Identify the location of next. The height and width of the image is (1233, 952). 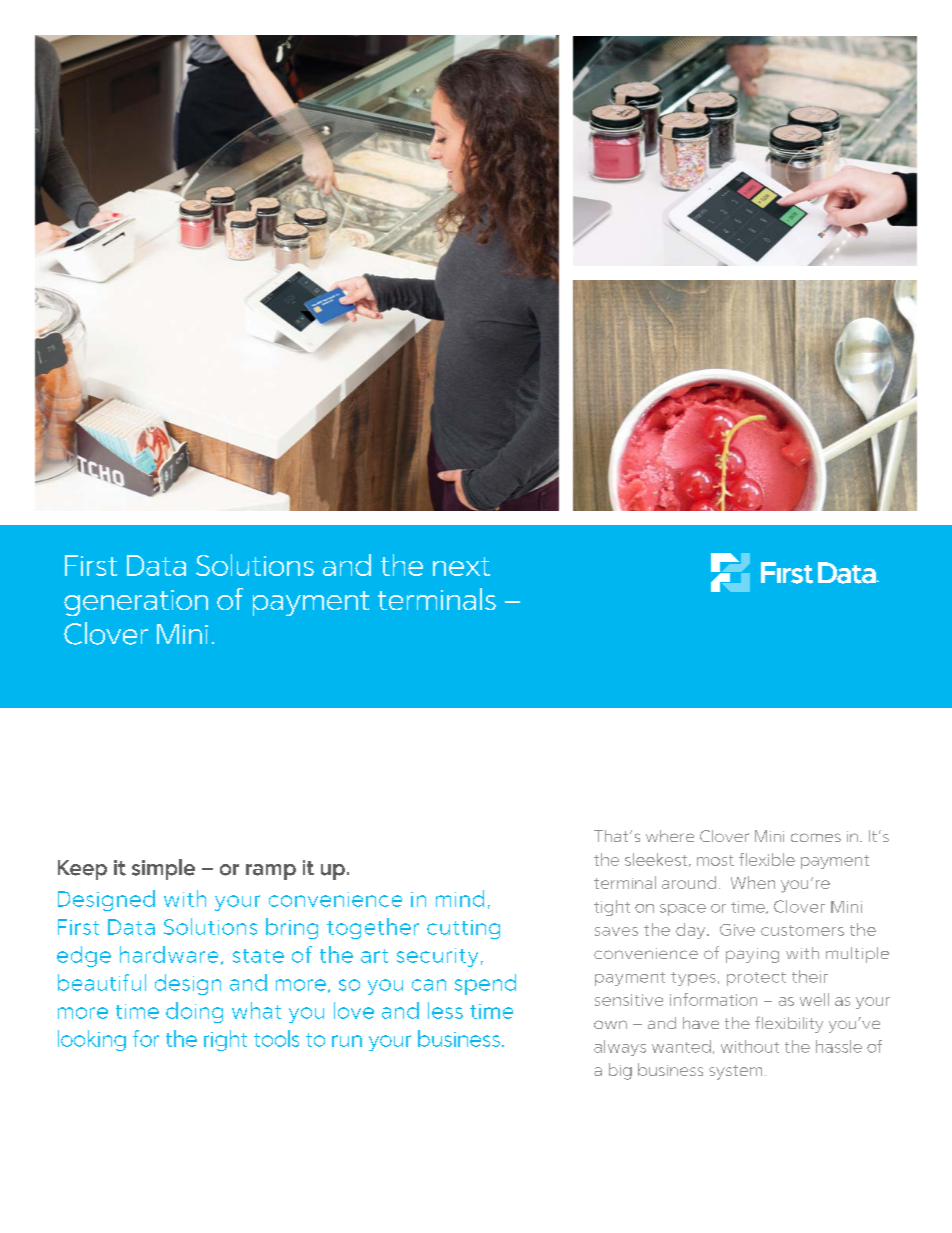
(461, 566).
